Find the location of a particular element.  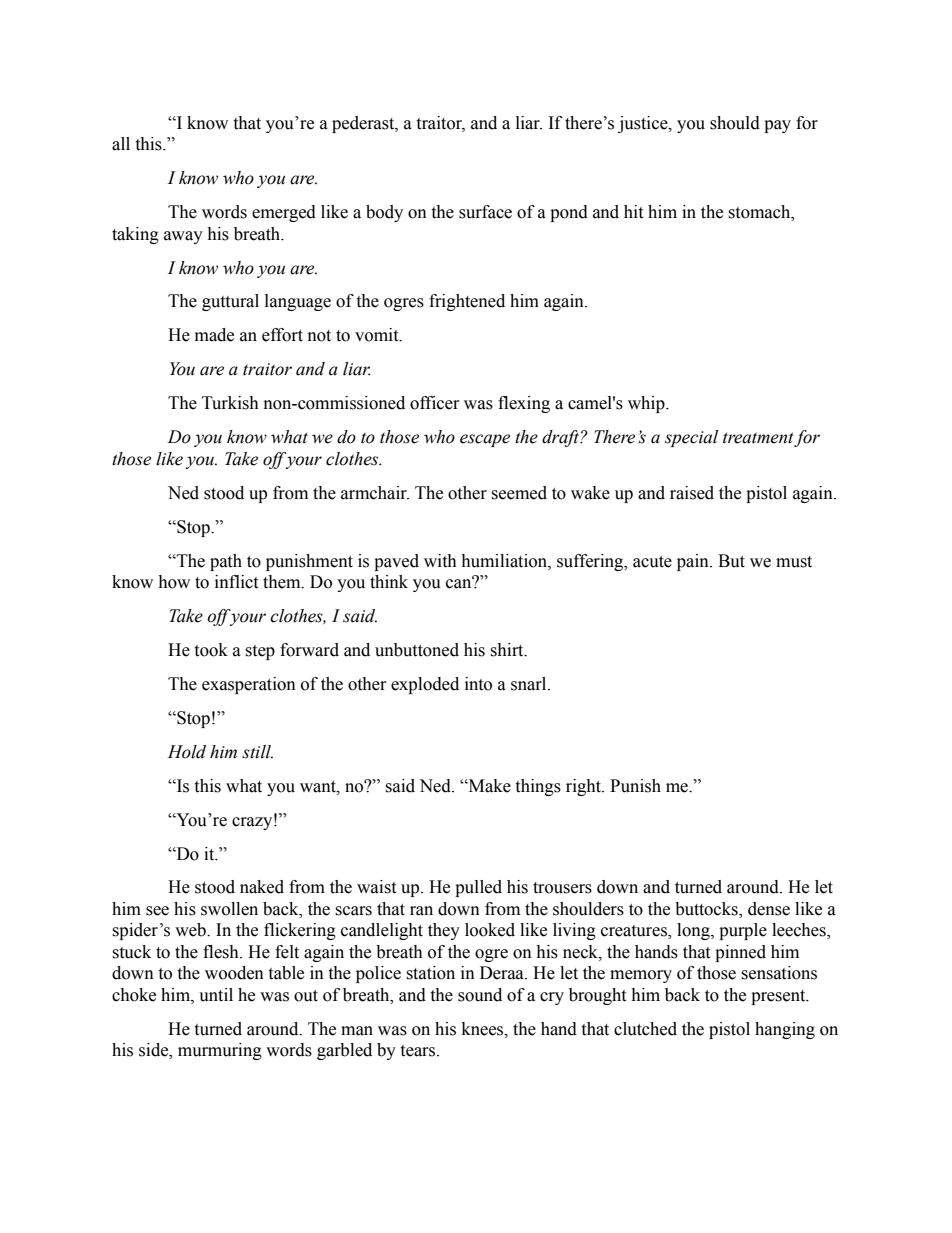

until is located at coordinates (216, 995).
